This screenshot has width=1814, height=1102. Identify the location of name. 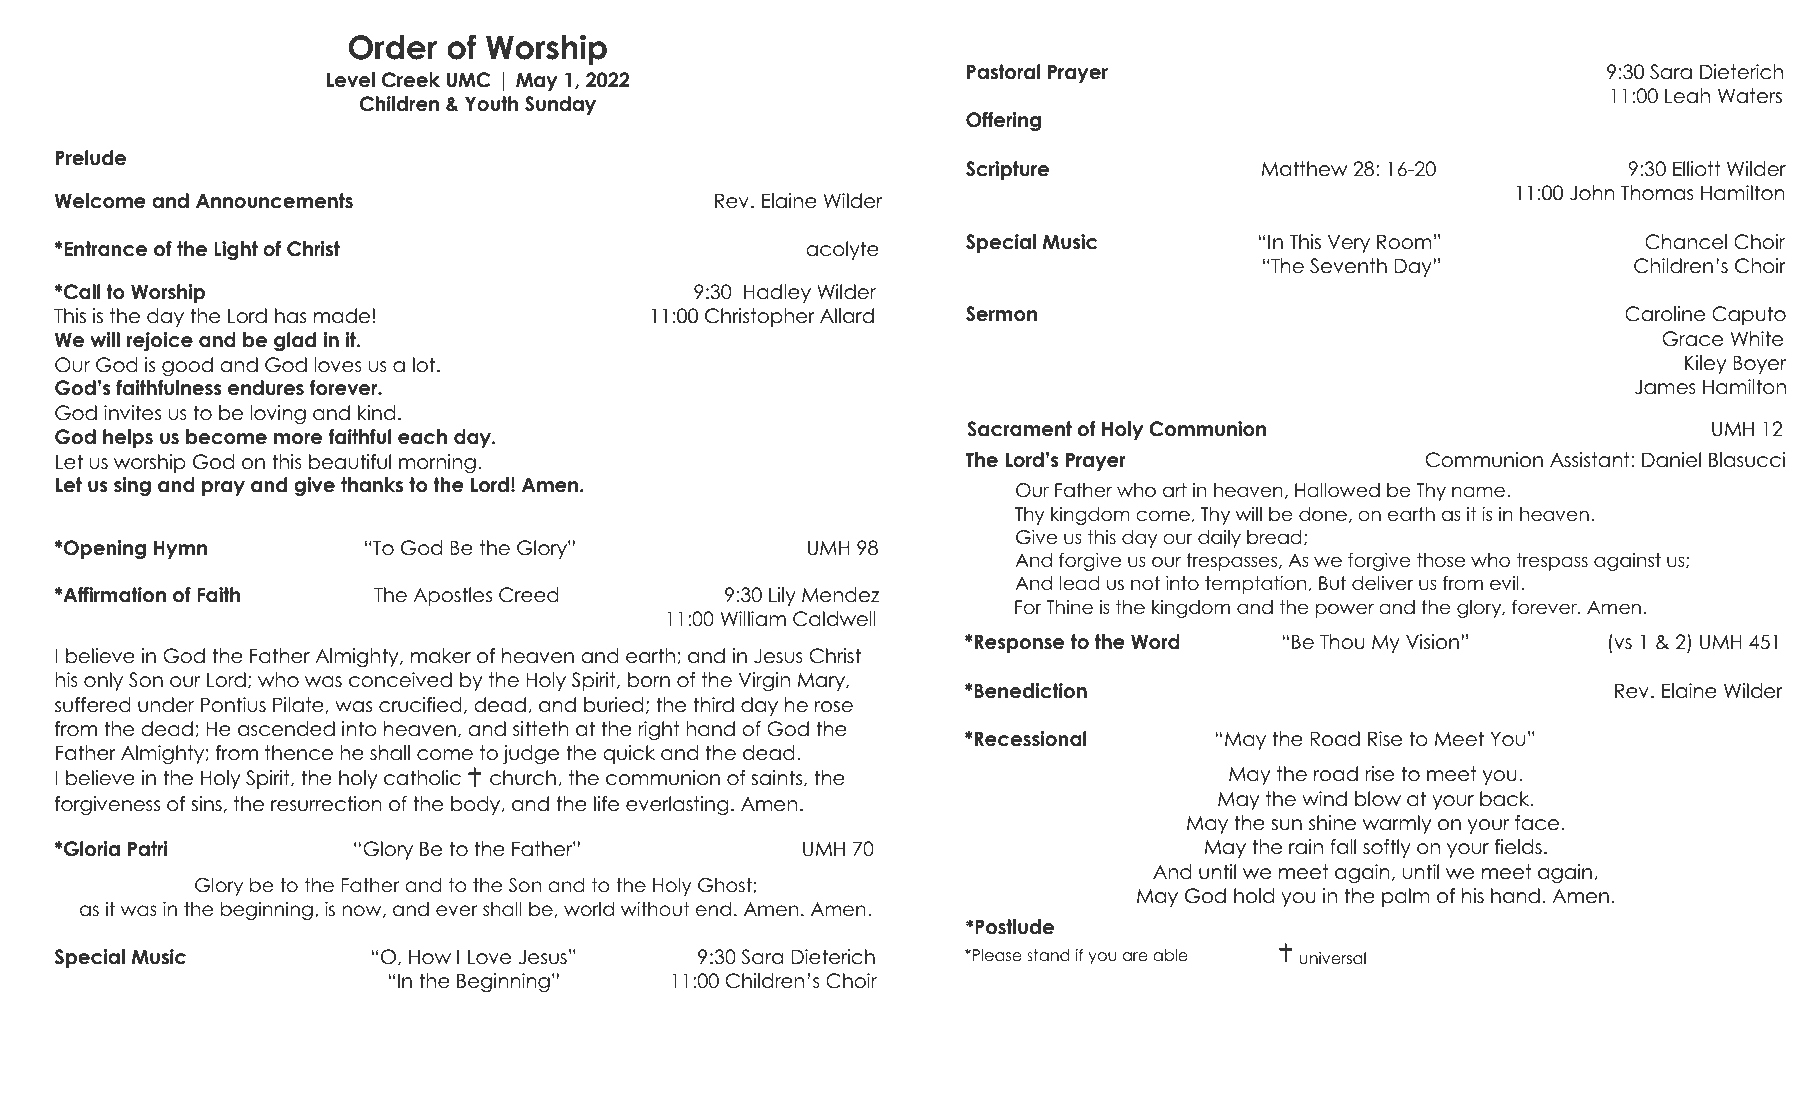
(1478, 492).
